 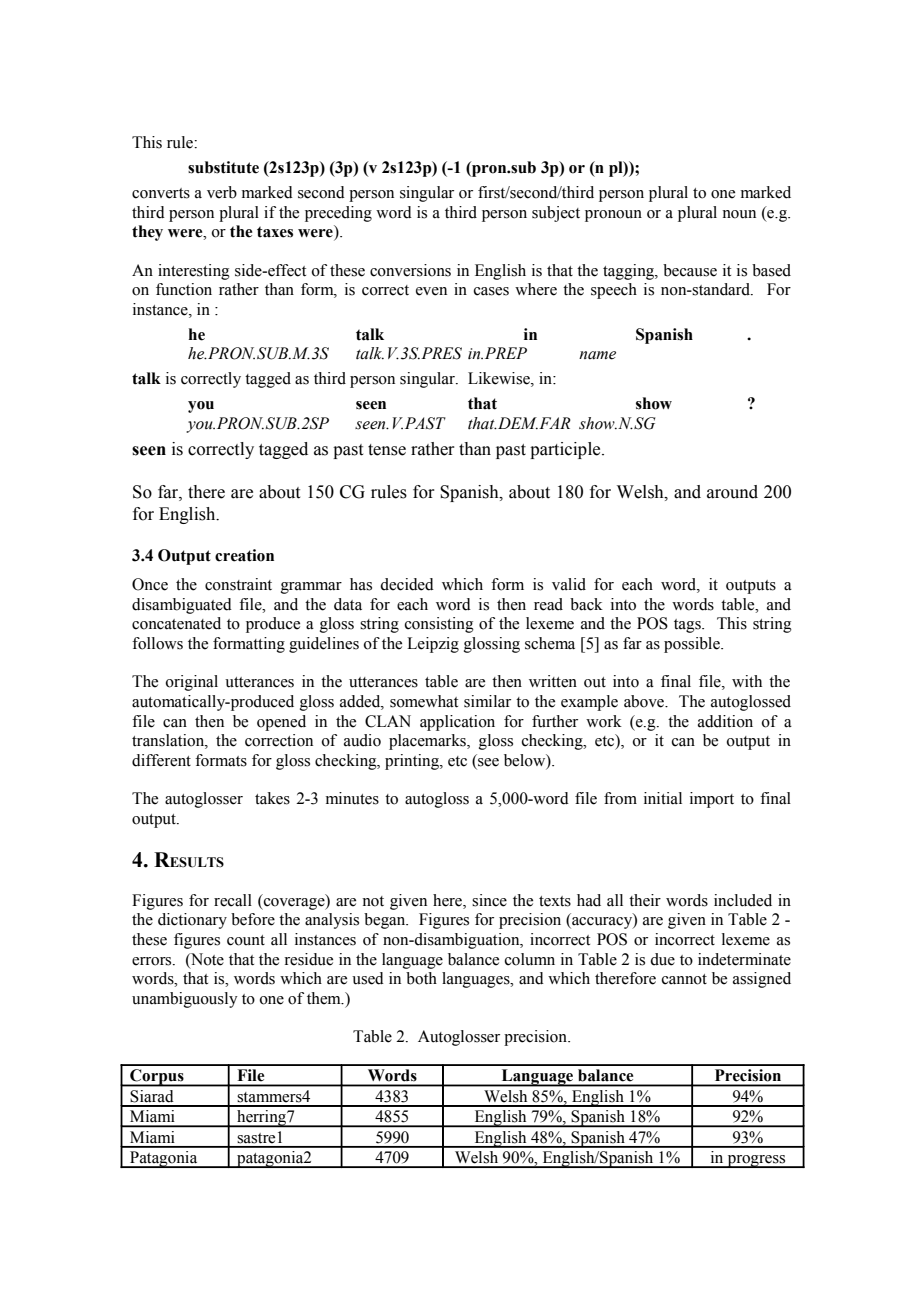 I want to click on around, so click(x=732, y=492).
